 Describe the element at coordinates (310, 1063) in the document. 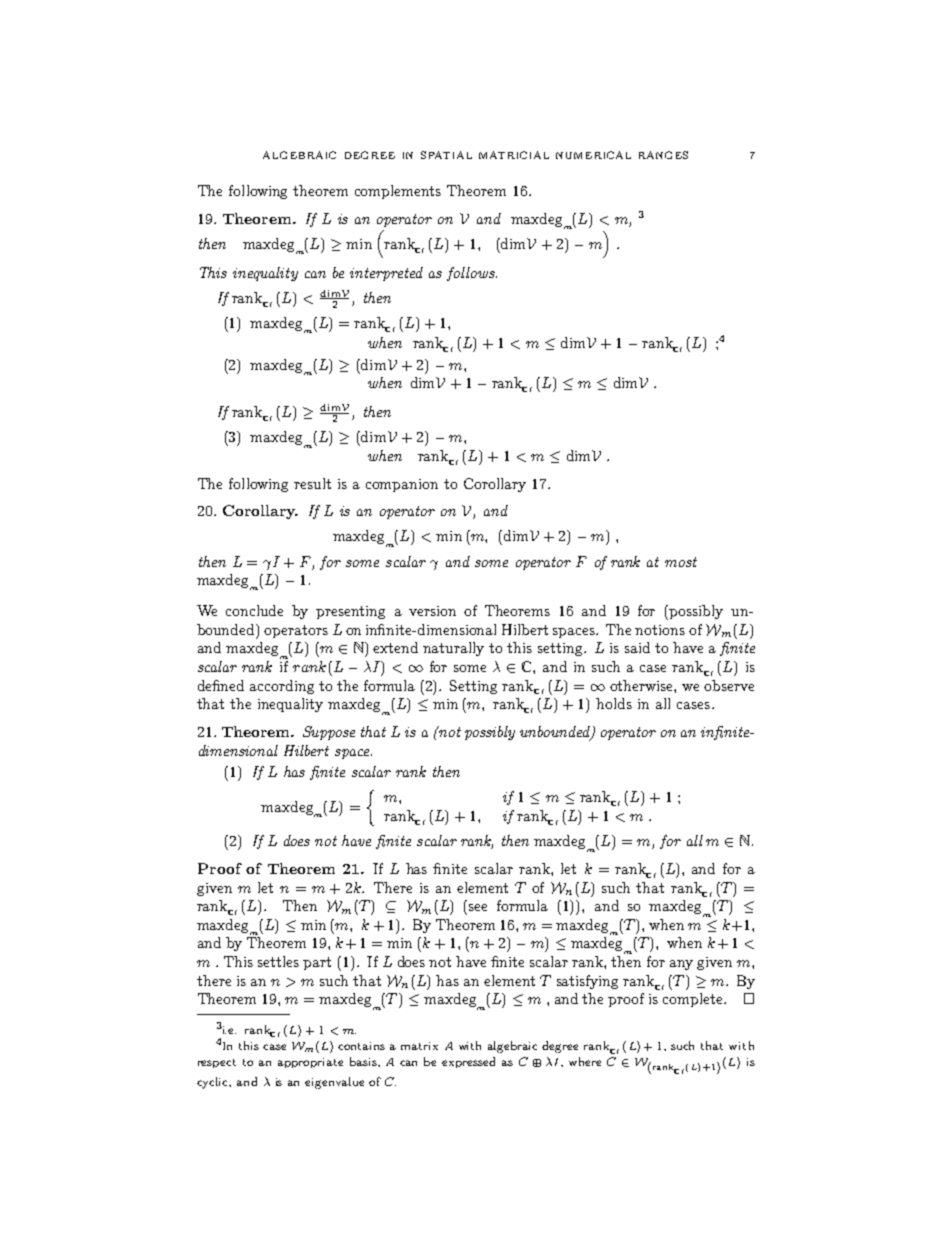

I see `appropriate` at that location.
